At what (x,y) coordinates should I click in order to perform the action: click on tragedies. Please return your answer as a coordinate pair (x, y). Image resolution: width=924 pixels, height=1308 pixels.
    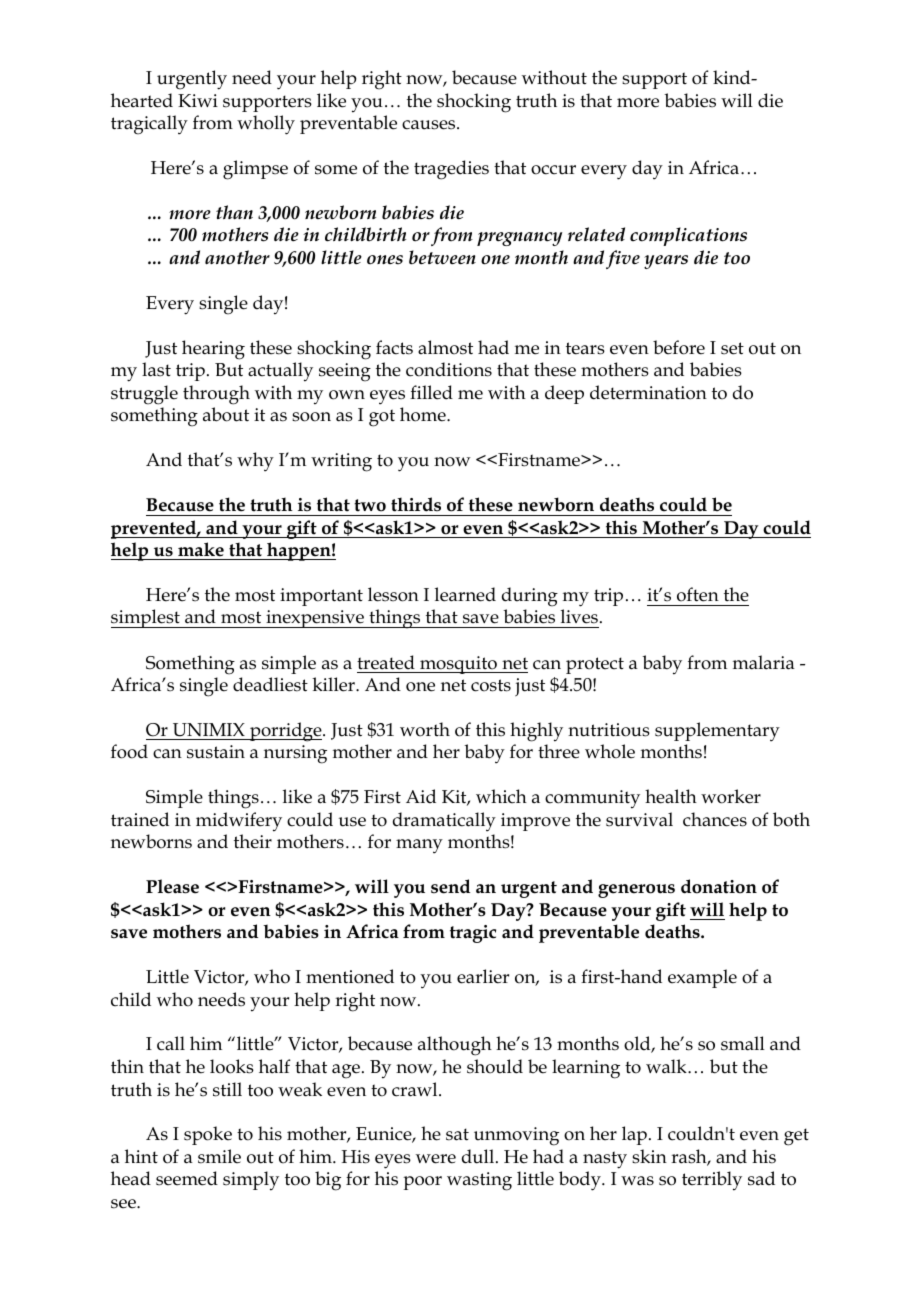
    Looking at the image, I should click on (451, 170).
